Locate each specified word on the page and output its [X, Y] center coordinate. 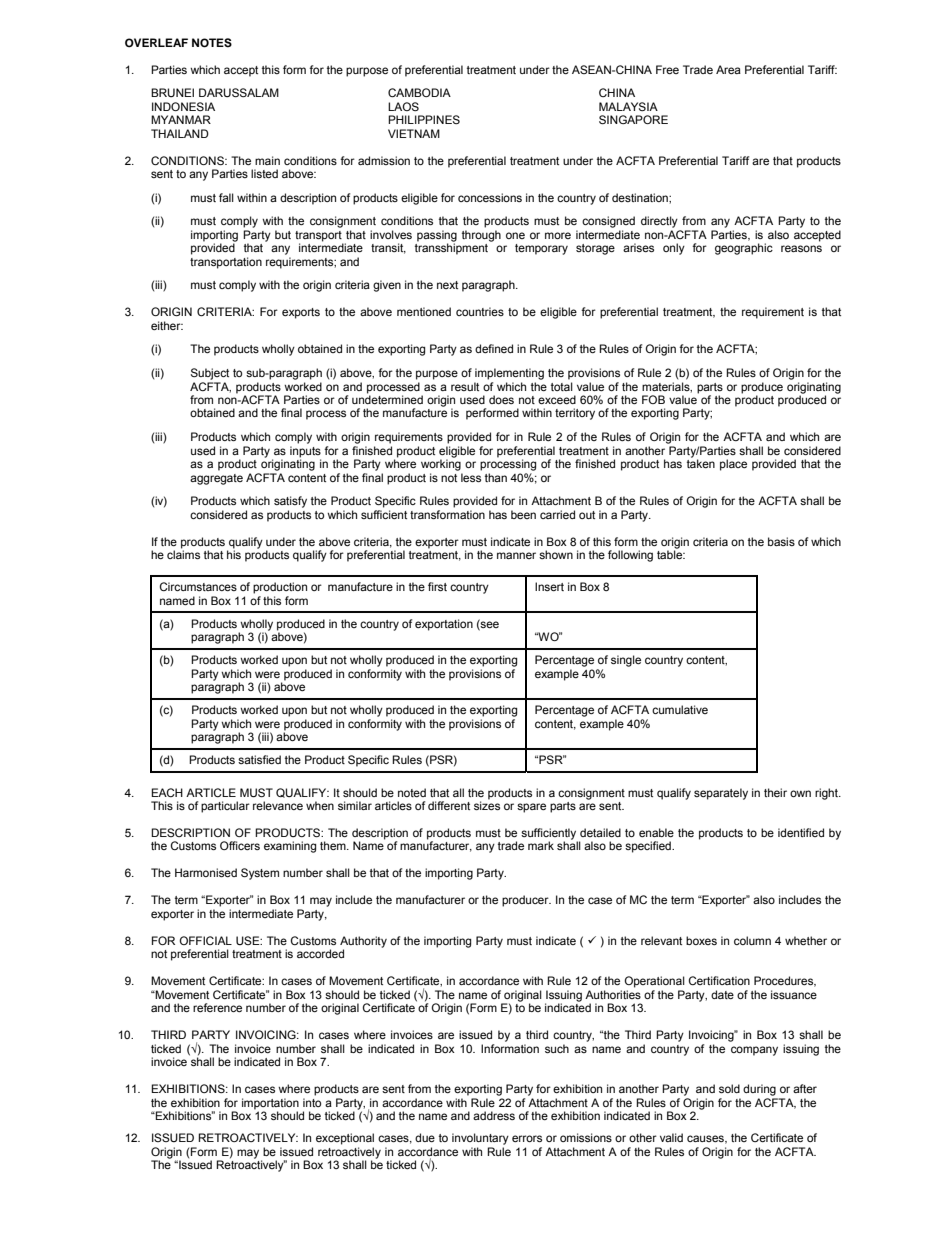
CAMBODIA [419, 92]
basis [781, 541]
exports [301, 313]
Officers [240, 845]
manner [516, 555]
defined [494, 348]
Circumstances [198, 586]
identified [801, 832]
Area [728, 69]
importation [270, 1104]
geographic [744, 249]
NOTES [212, 43]
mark [541, 845]
